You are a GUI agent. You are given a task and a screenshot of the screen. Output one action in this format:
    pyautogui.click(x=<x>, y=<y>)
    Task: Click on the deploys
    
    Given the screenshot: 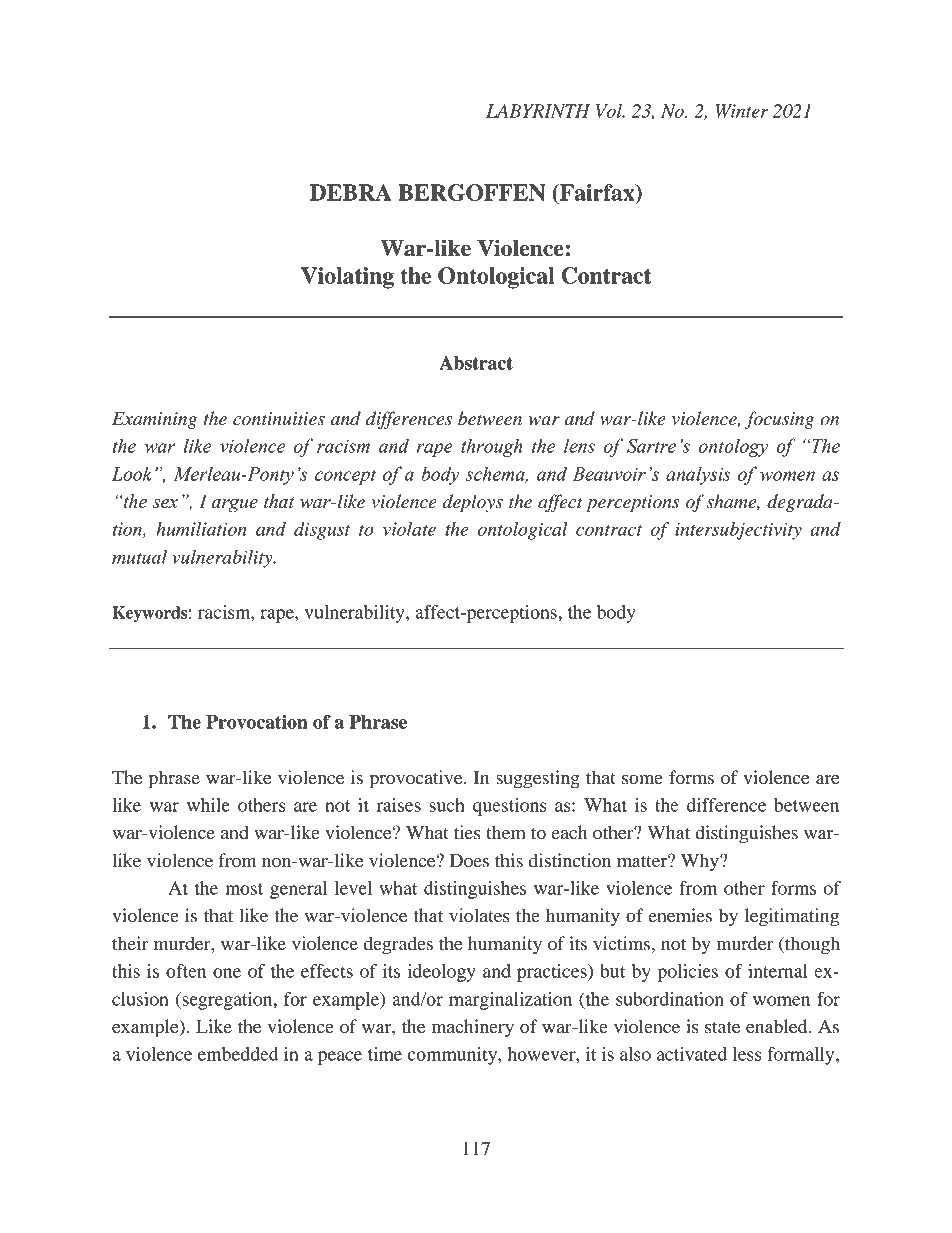 What is the action you would take?
    pyautogui.click(x=472, y=503)
